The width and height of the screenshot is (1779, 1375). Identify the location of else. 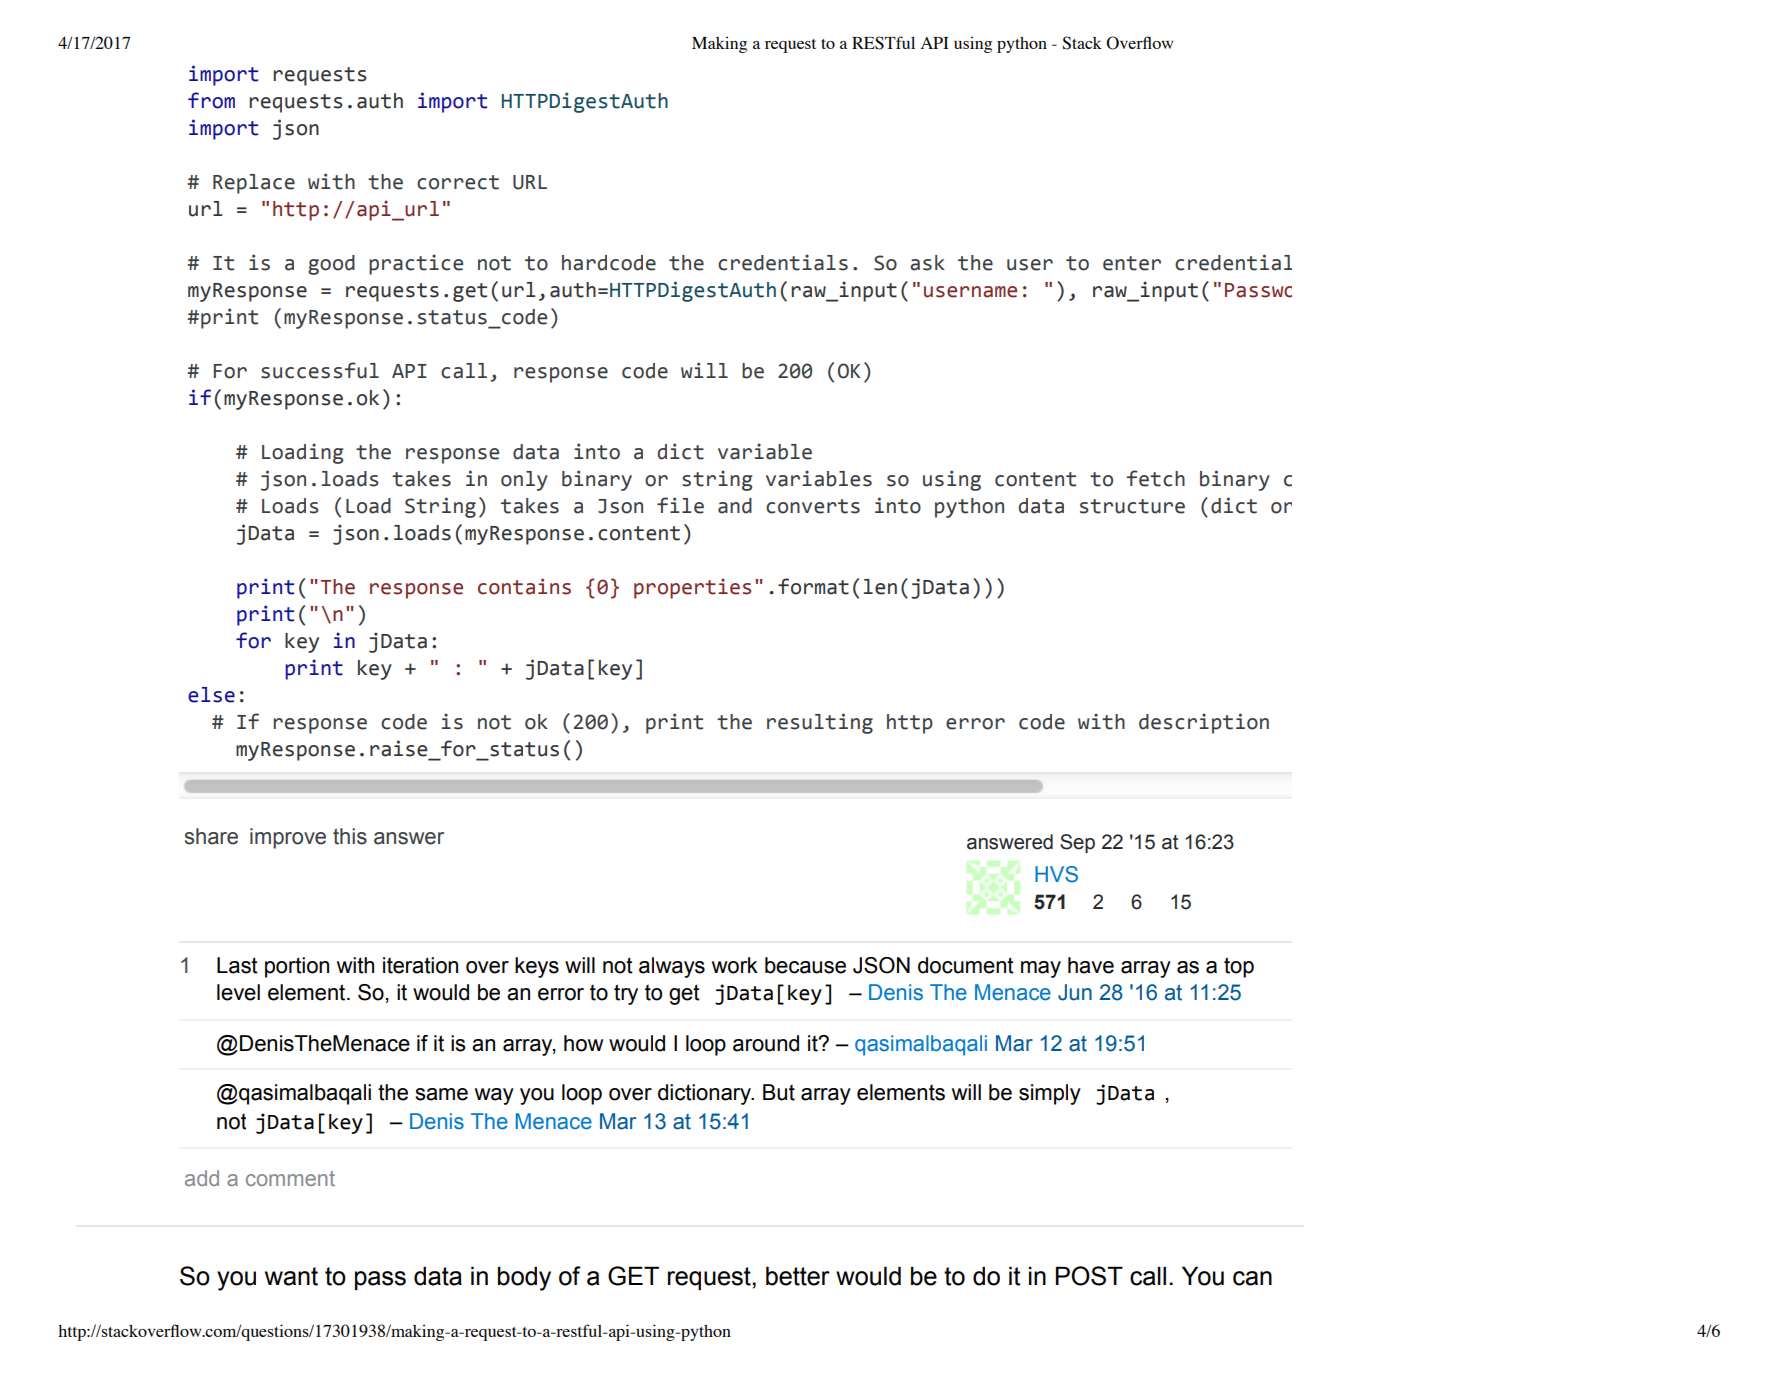
(211, 695).
